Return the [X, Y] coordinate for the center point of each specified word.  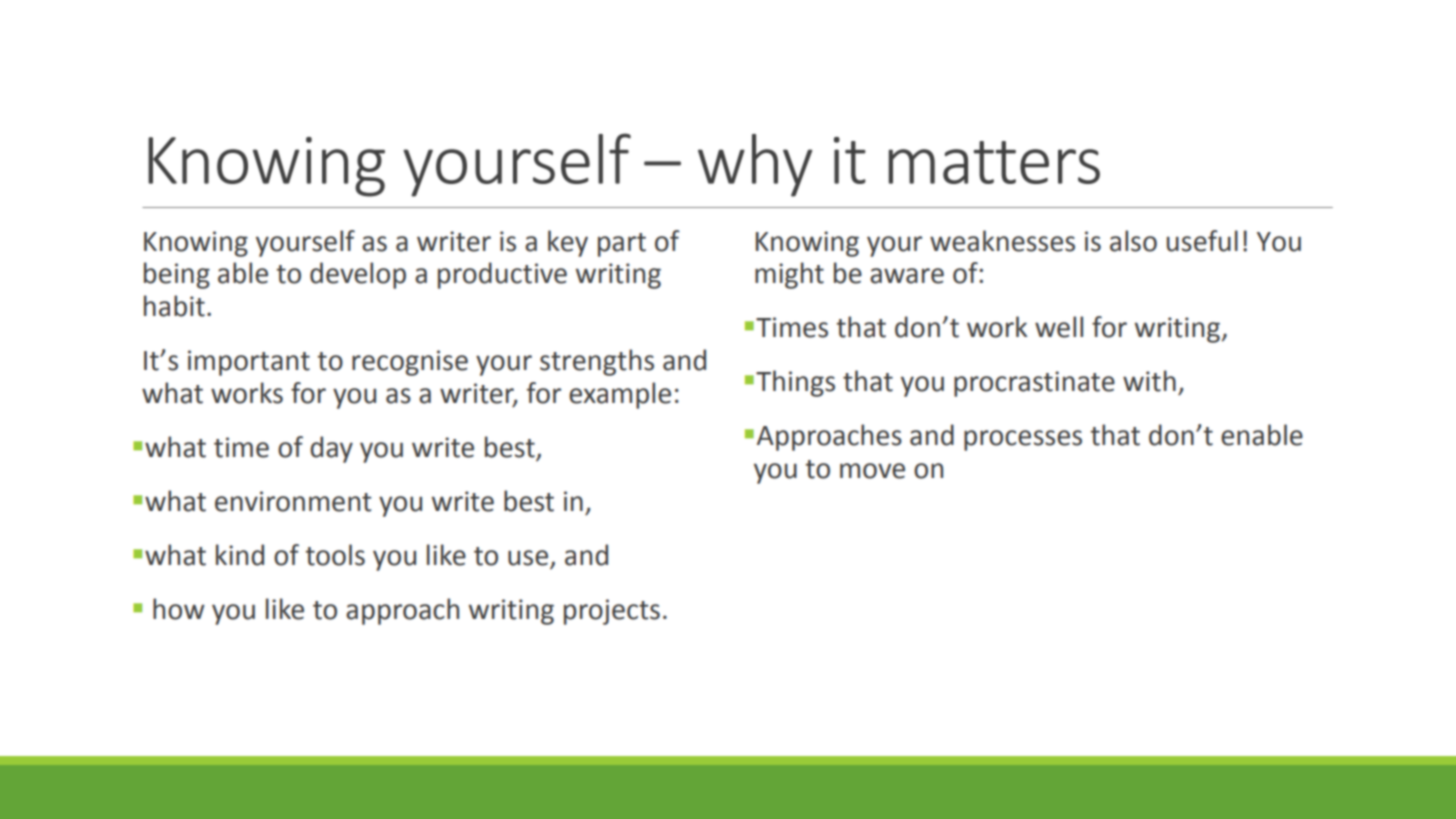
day [331, 449]
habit [174, 306]
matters [994, 162]
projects [612, 612]
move [872, 471]
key [568, 243]
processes [1023, 440]
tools [335, 555]
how [179, 609]
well [1059, 327]
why [755, 165]
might [789, 275]
